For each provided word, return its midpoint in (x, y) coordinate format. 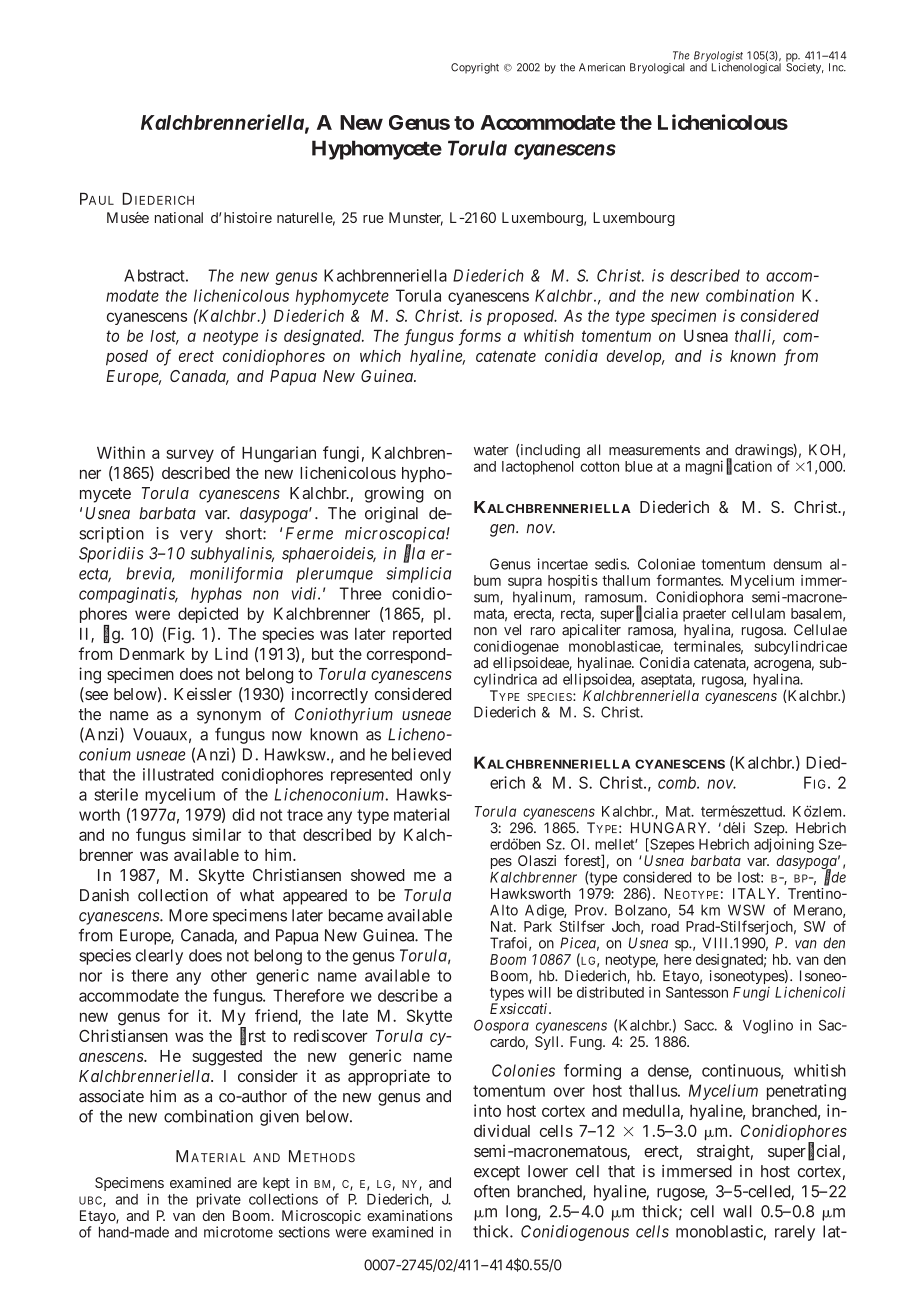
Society (805, 67)
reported (422, 635)
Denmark (152, 654)
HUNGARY (670, 828)
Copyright (475, 68)
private (219, 1200)
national (179, 217)
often (492, 1191)
